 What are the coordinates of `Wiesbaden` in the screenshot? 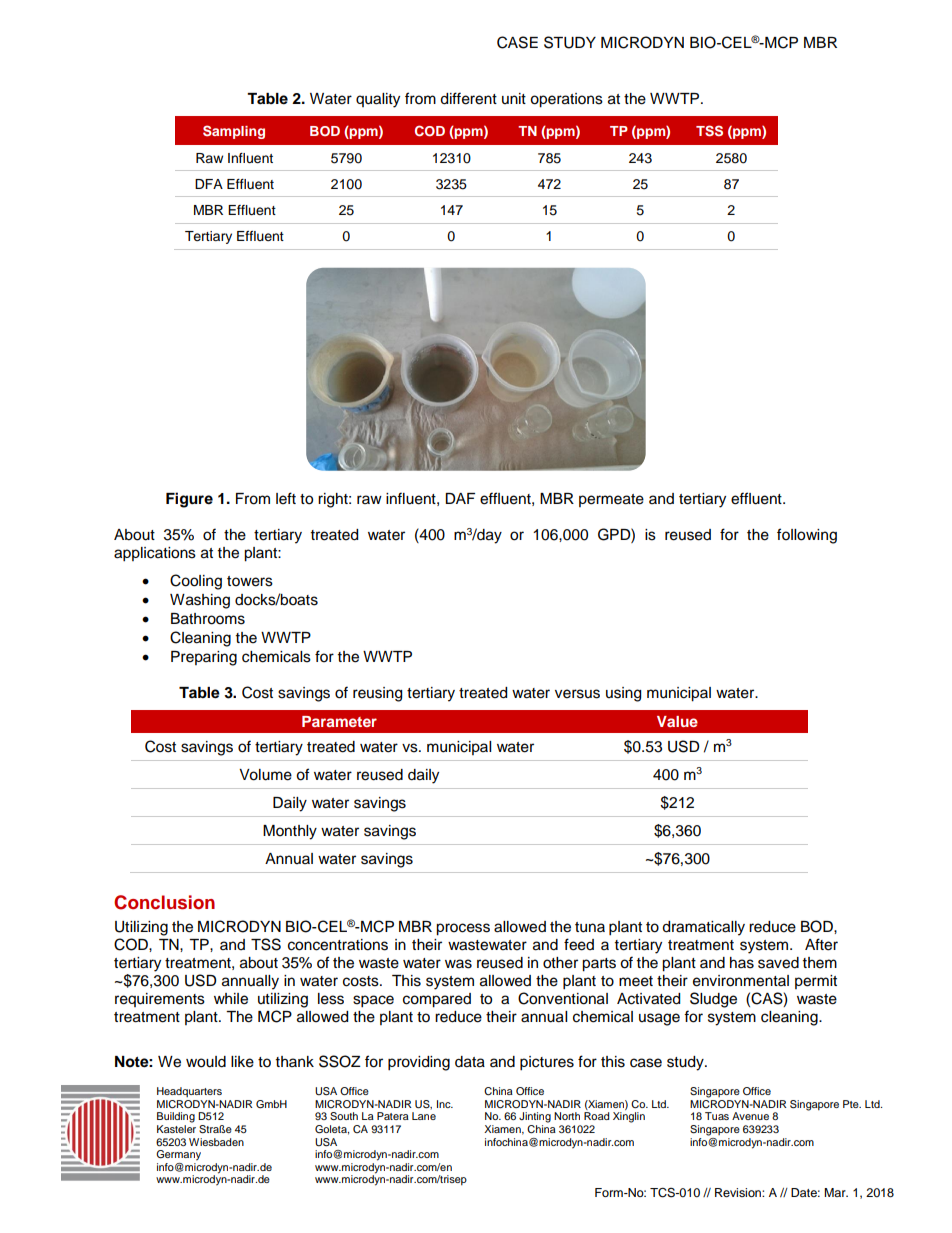 It's located at (216, 1142).
